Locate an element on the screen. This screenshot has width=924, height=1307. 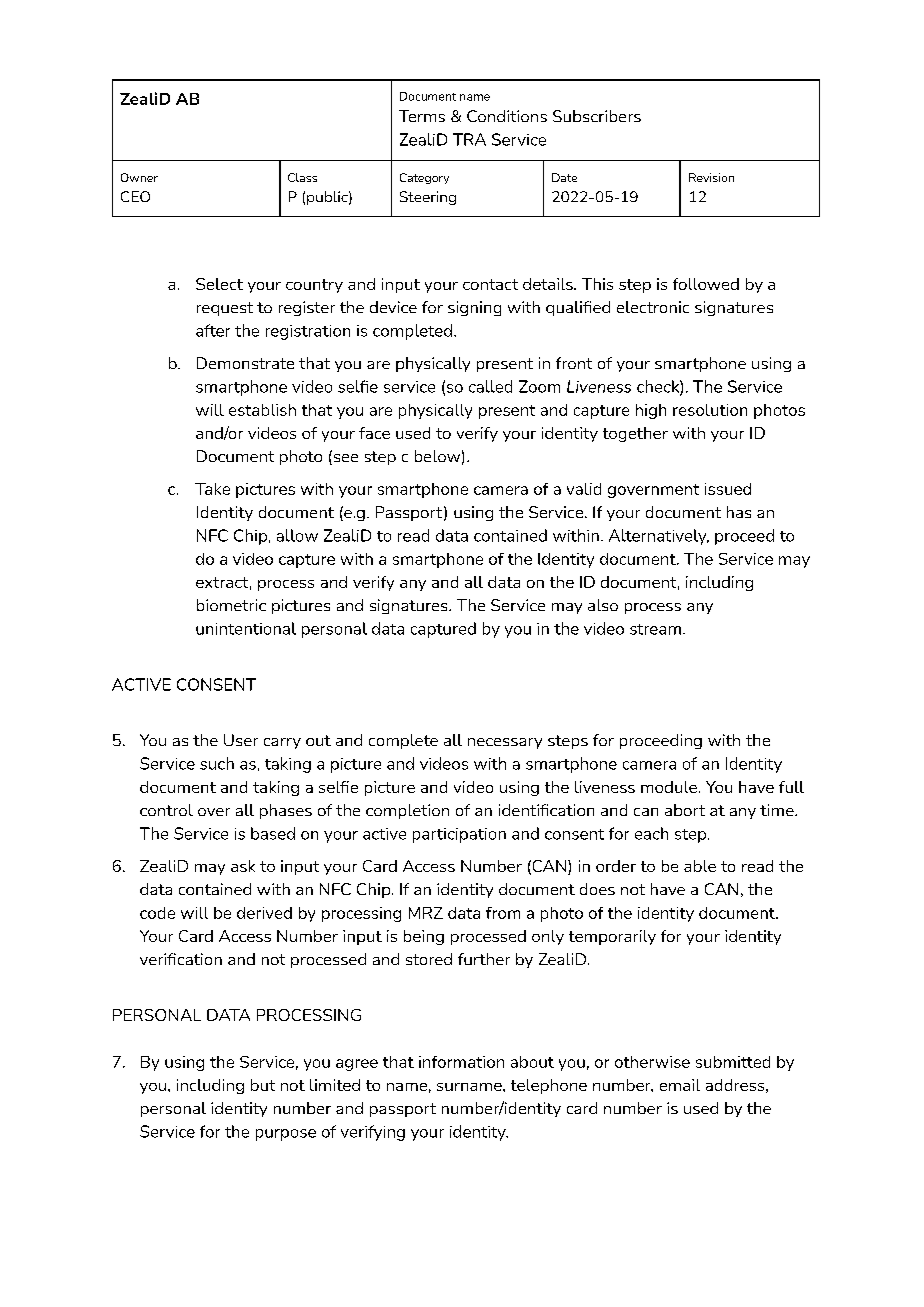
Category is located at coordinates (424, 178).
